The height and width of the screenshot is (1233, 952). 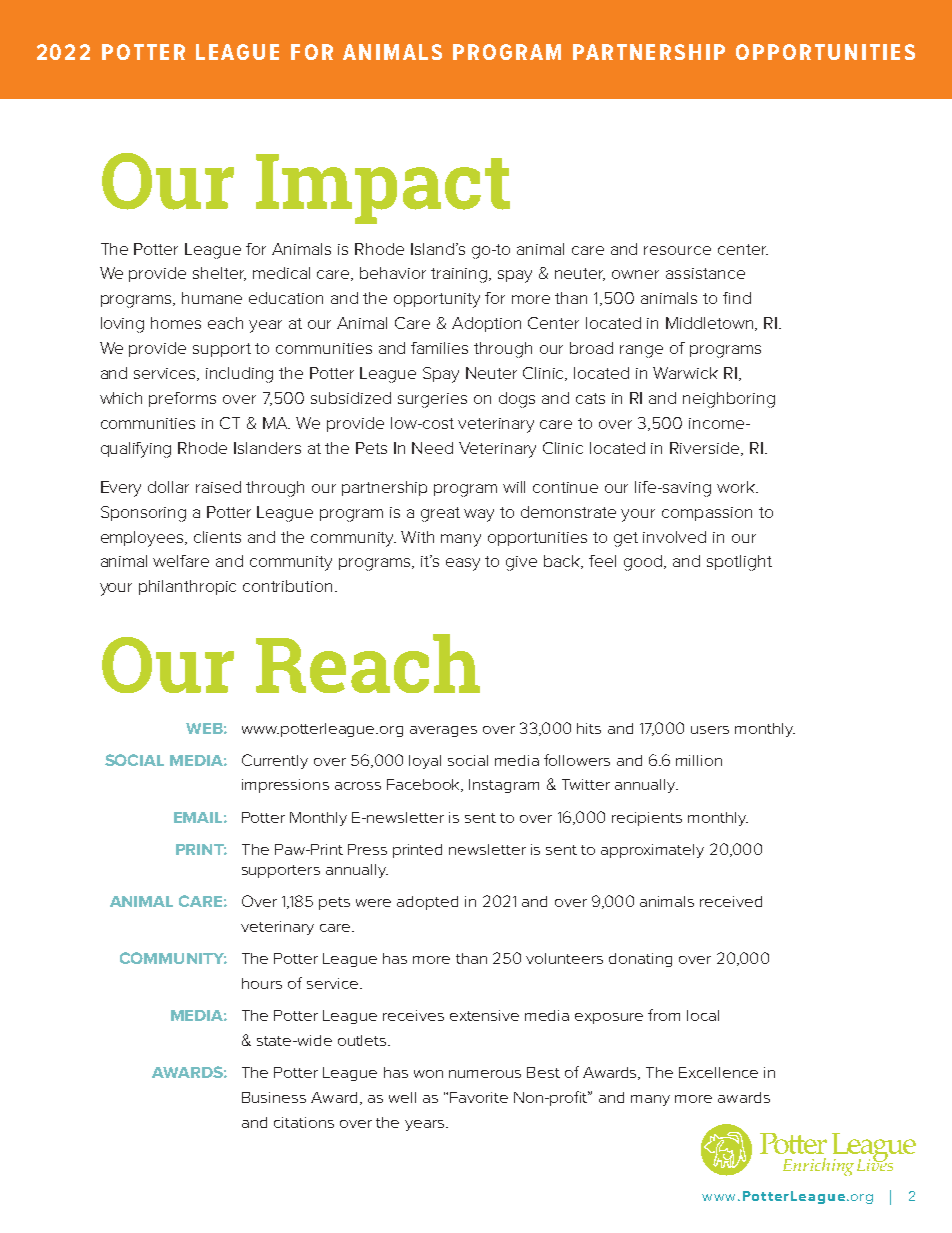 I want to click on shelter, so click(x=219, y=274).
